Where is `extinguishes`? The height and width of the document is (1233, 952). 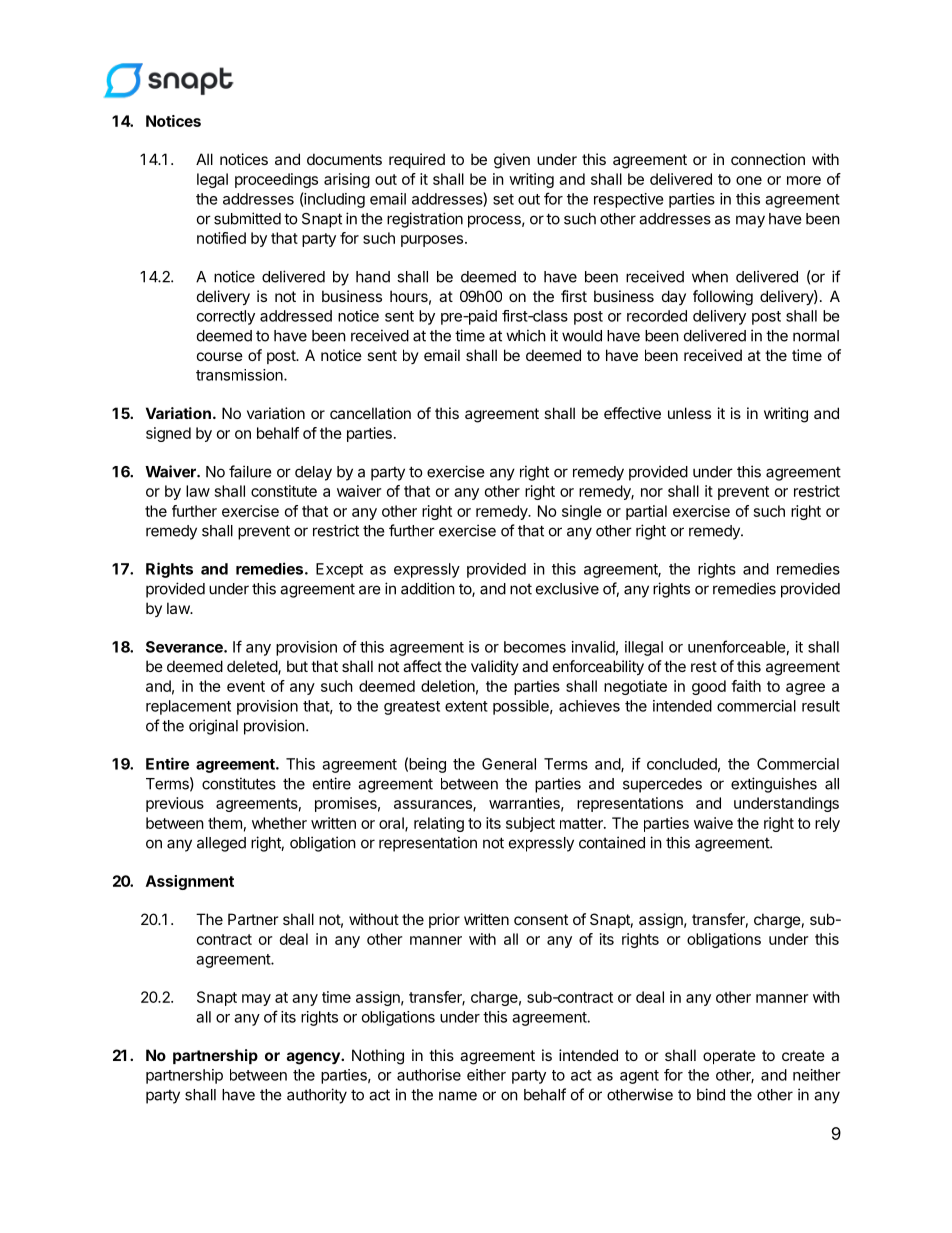 extinguishes is located at coordinates (774, 785).
